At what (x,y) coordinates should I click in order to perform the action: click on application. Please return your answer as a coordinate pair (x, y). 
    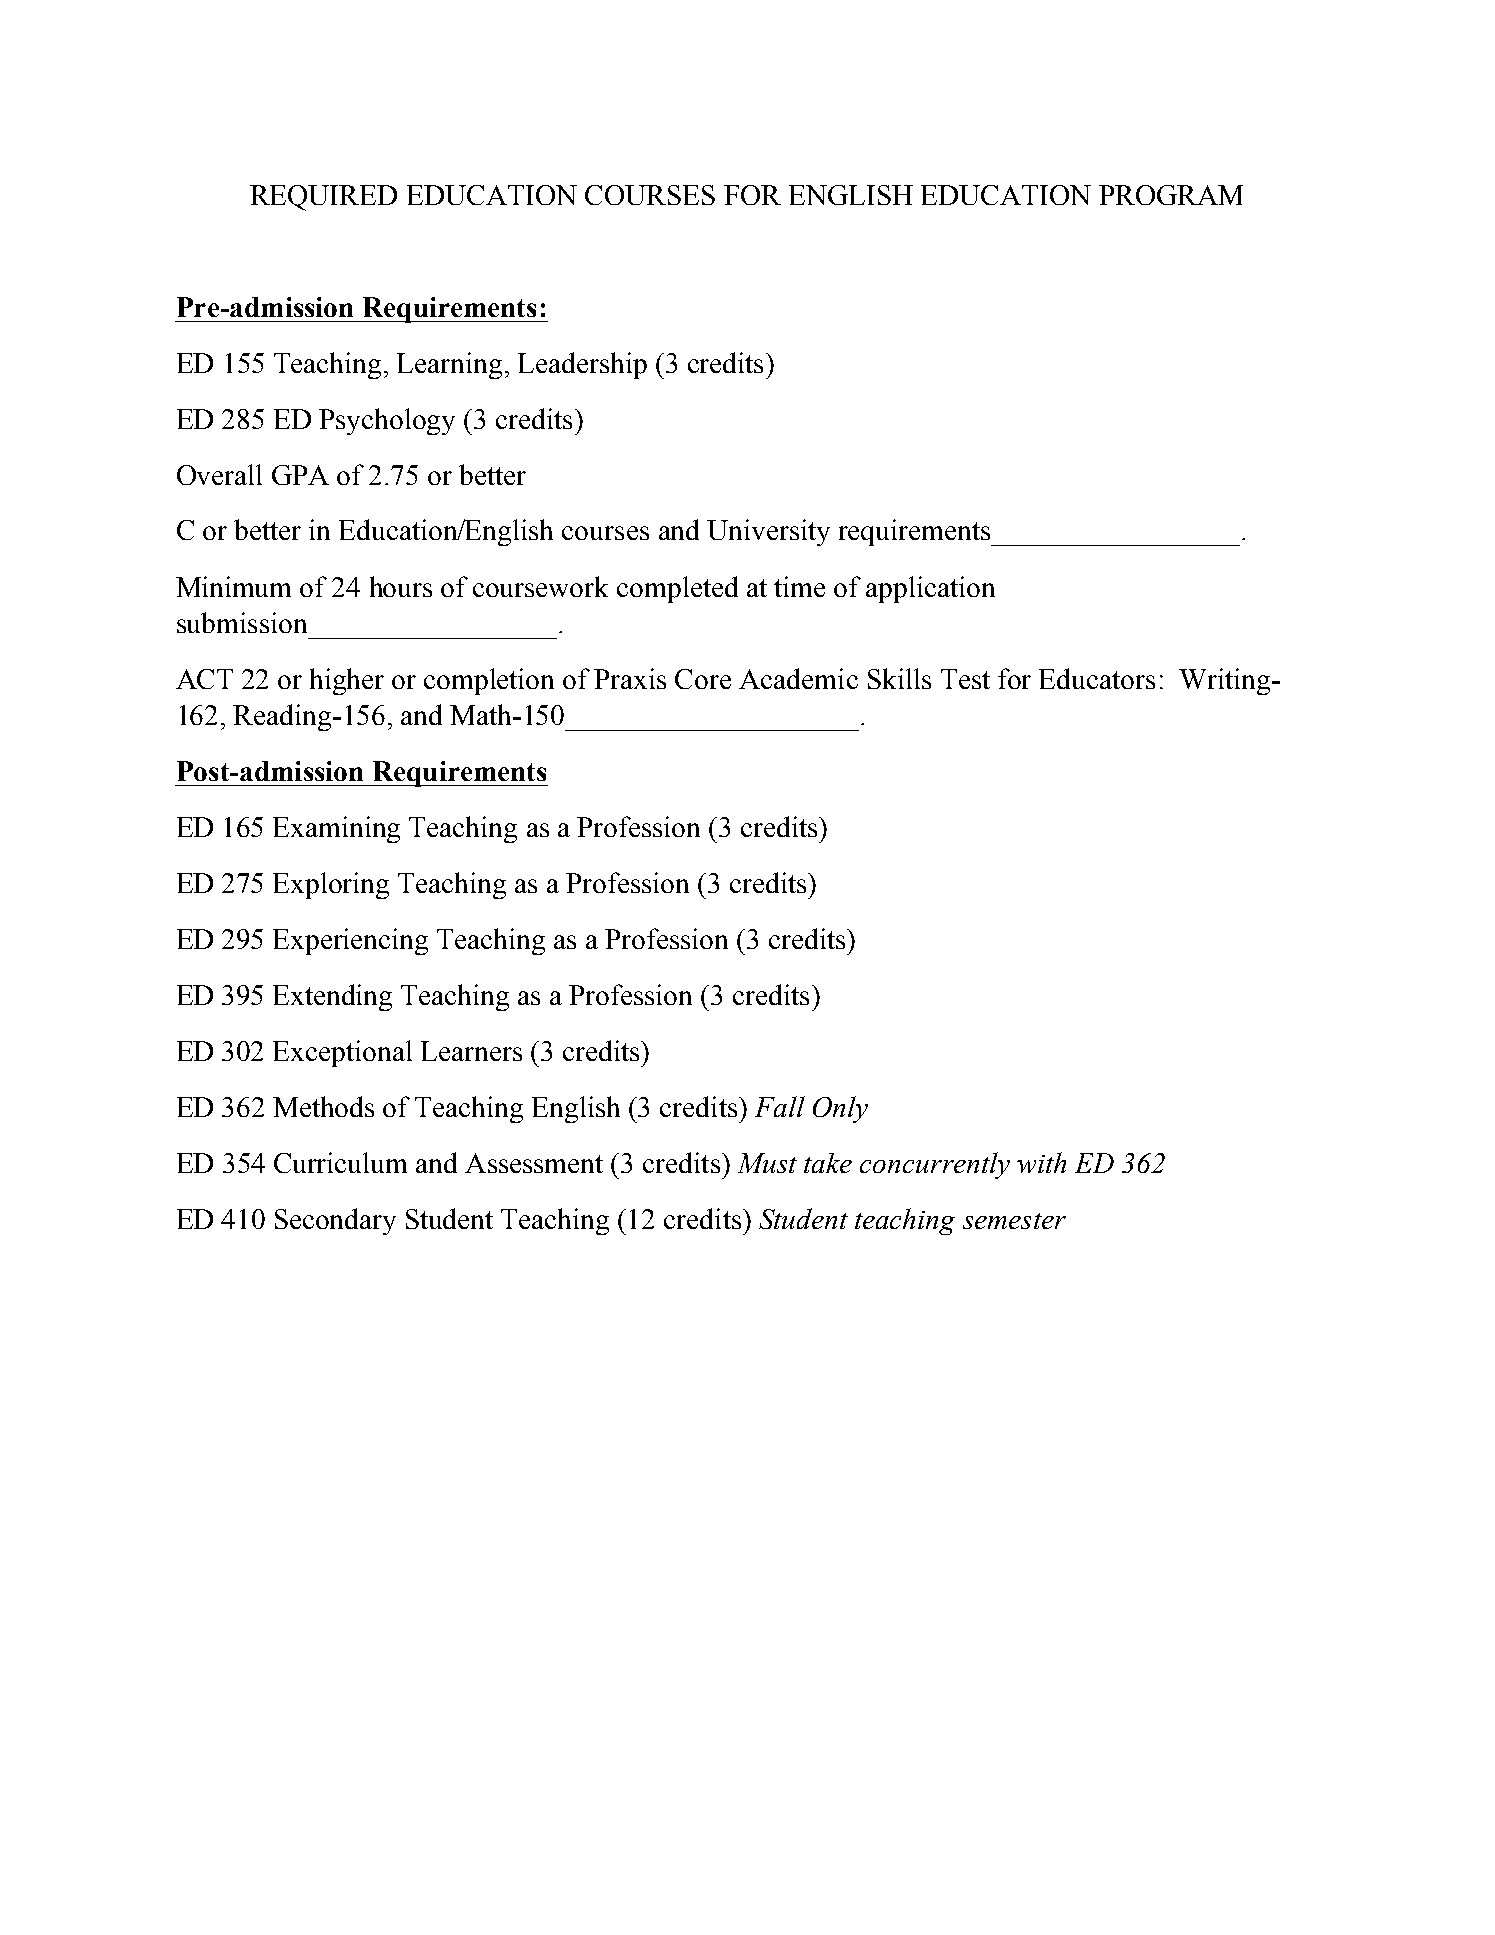
    Looking at the image, I should click on (930, 589).
